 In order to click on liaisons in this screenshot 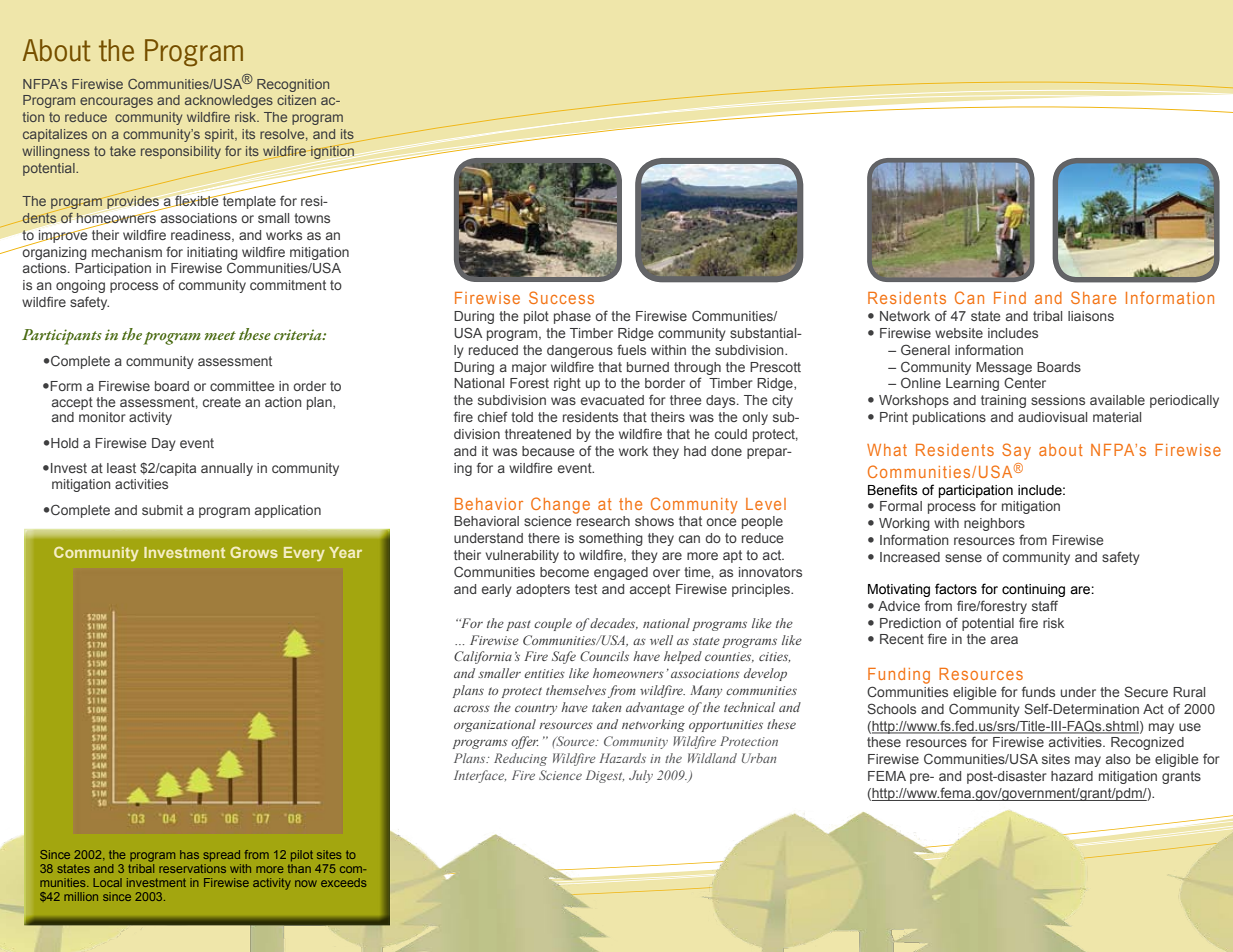, I will do `click(1091, 316)`.
